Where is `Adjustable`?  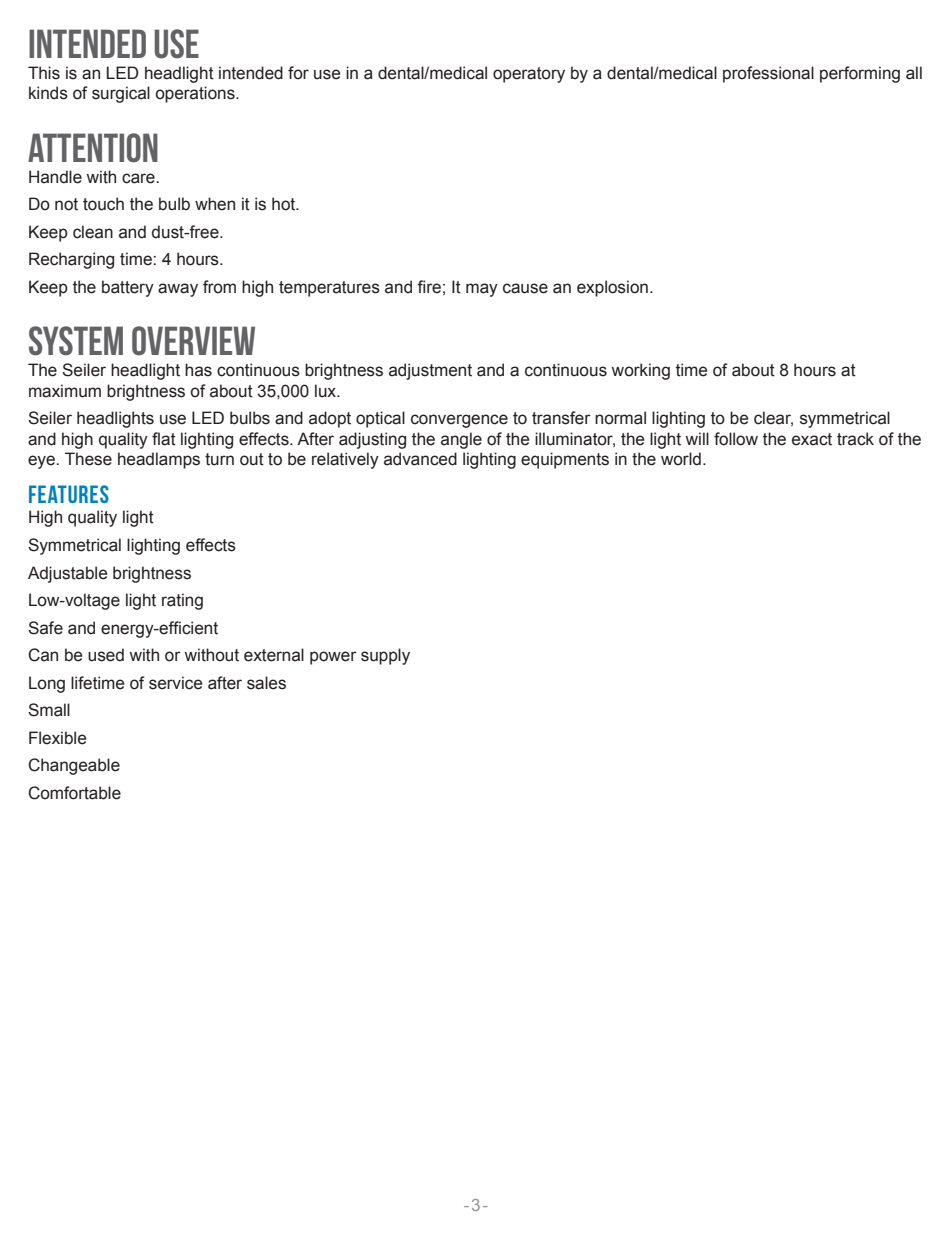 Adjustable is located at coordinates (67, 574).
